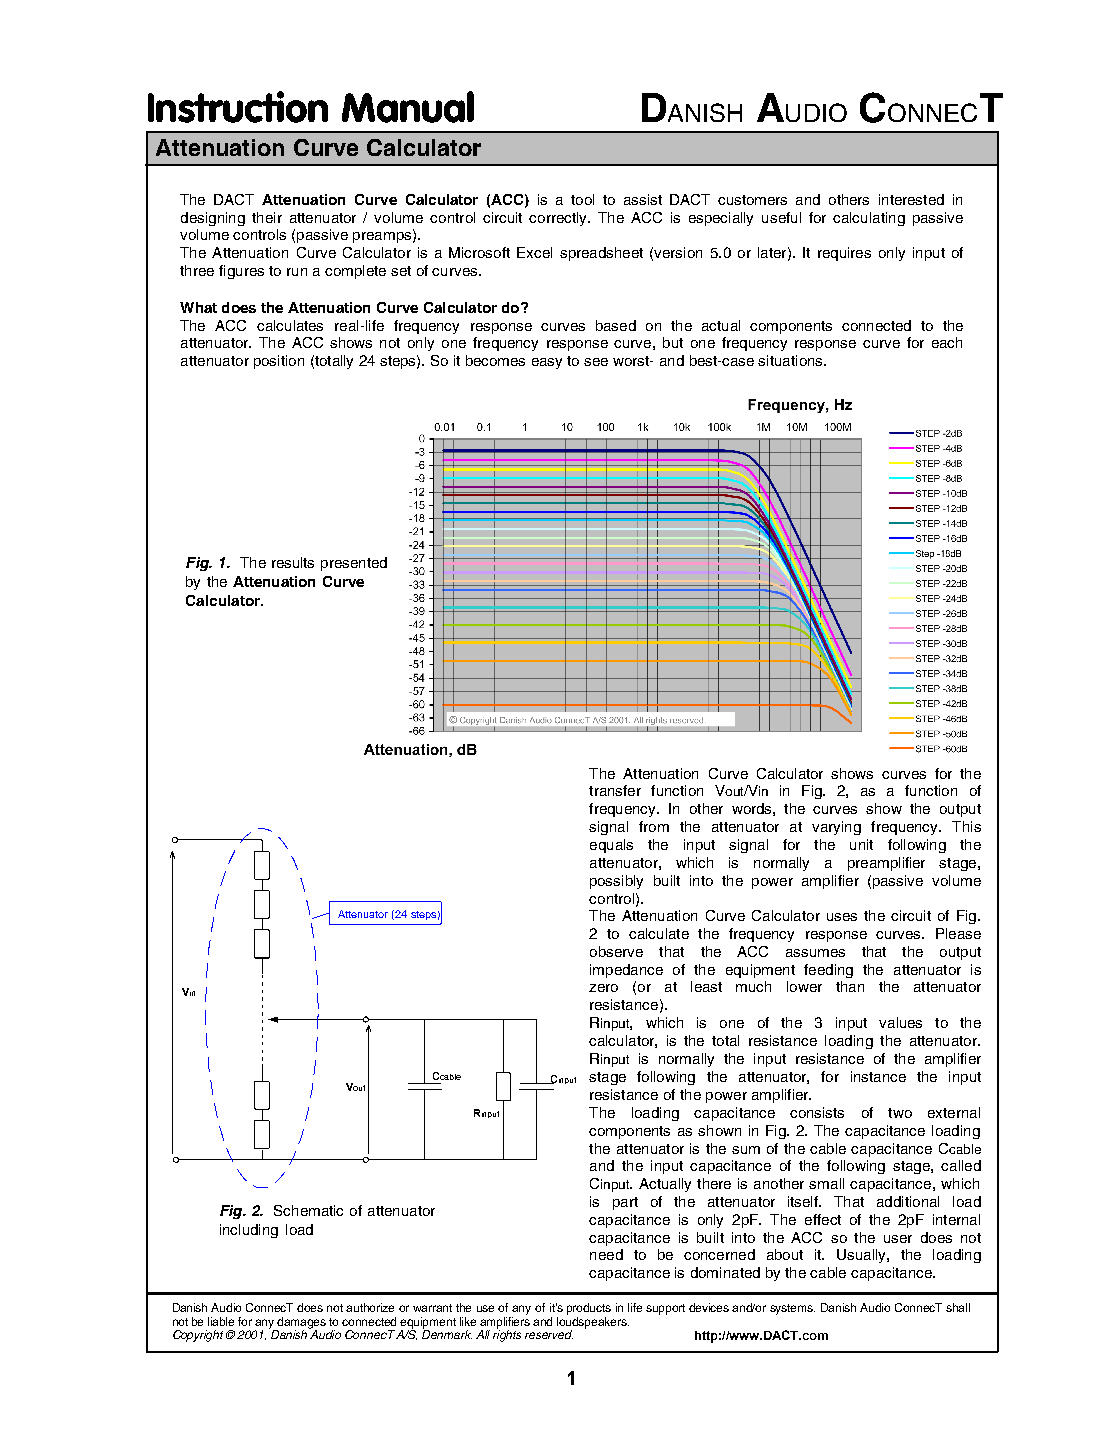 The image size is (1110, 1437). Describe the element at coordinates (221, 1321) in the document. I see `liable` at that location.
